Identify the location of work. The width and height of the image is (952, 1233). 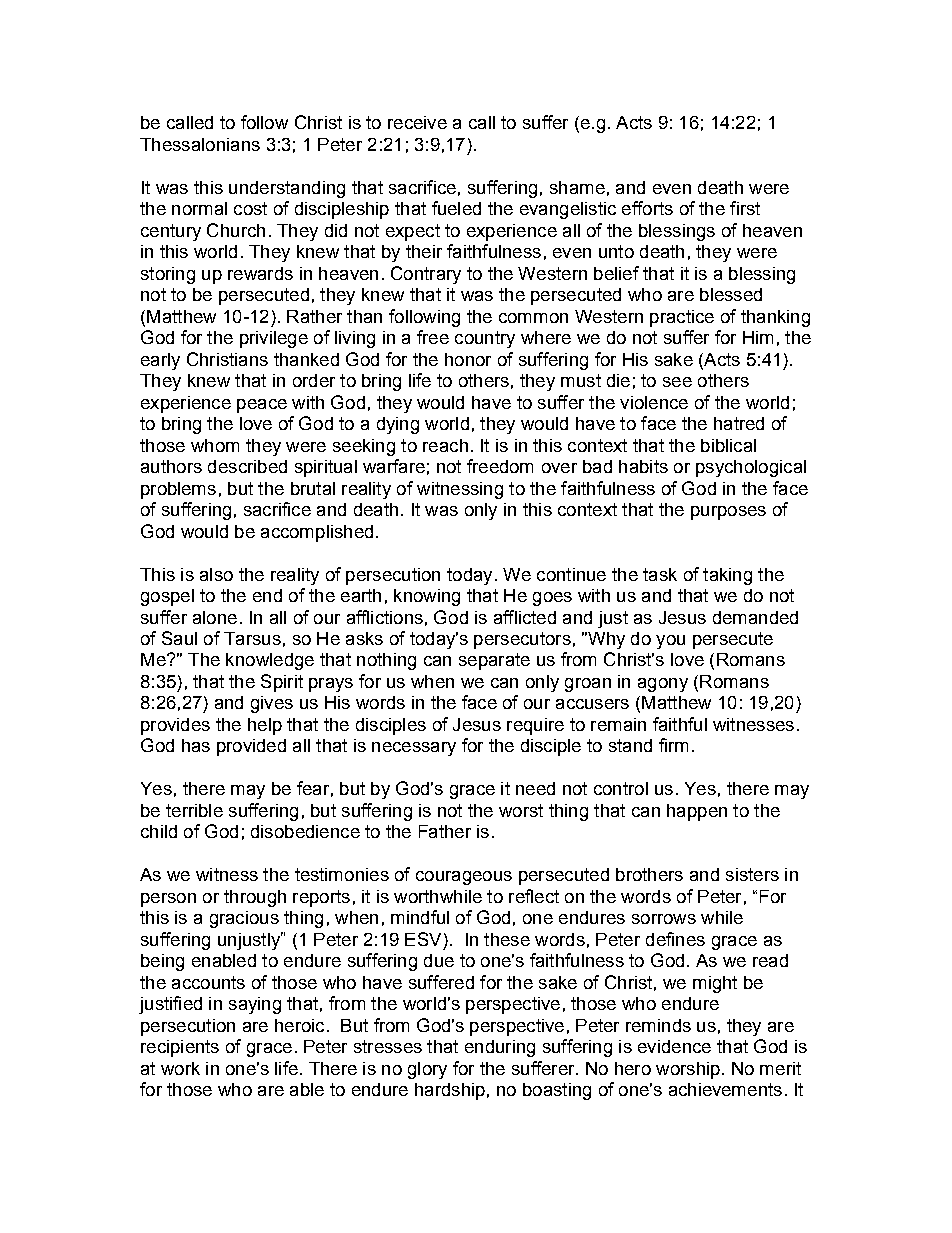
(180, 1068).
